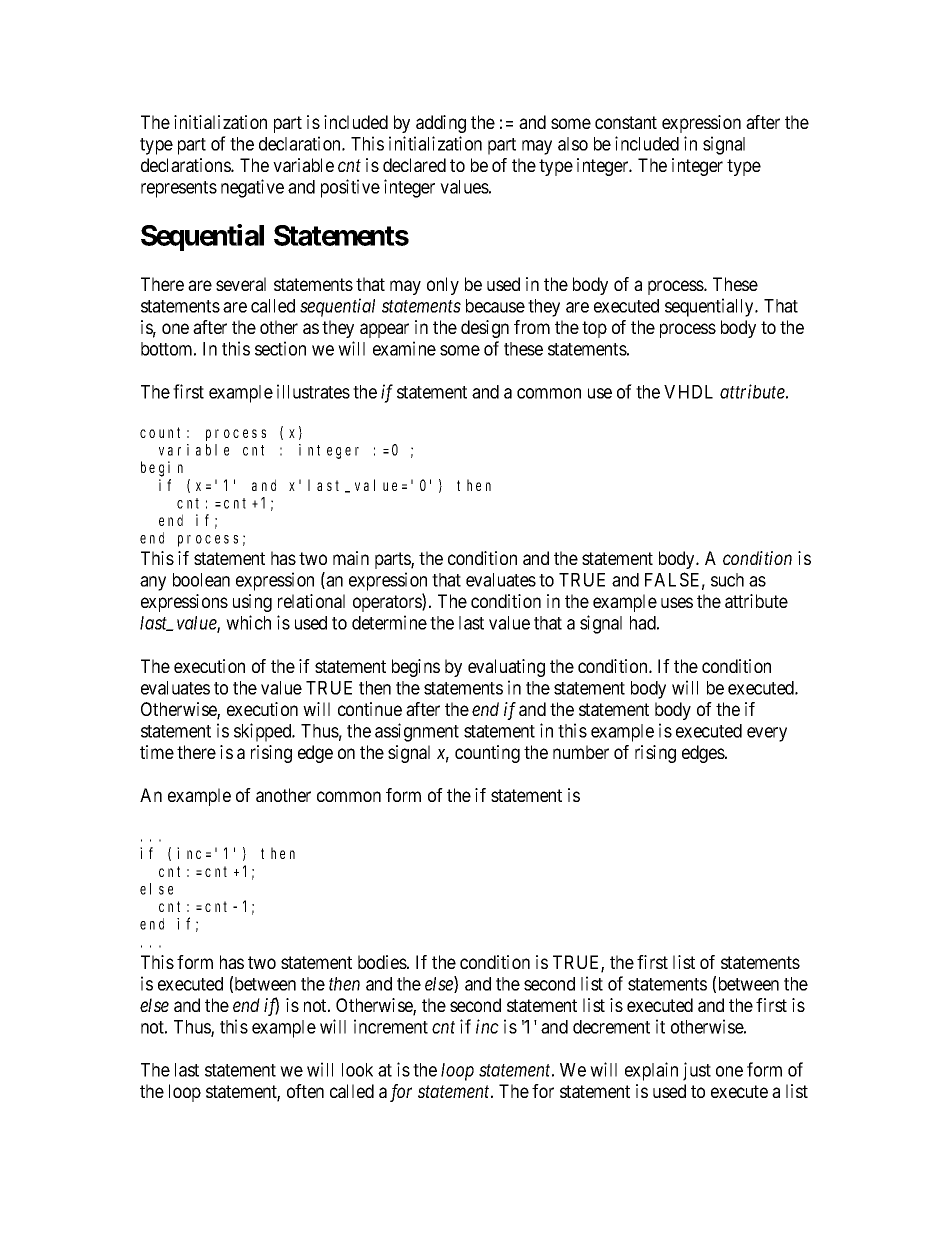  I want to click on using, so click(252, 603).
